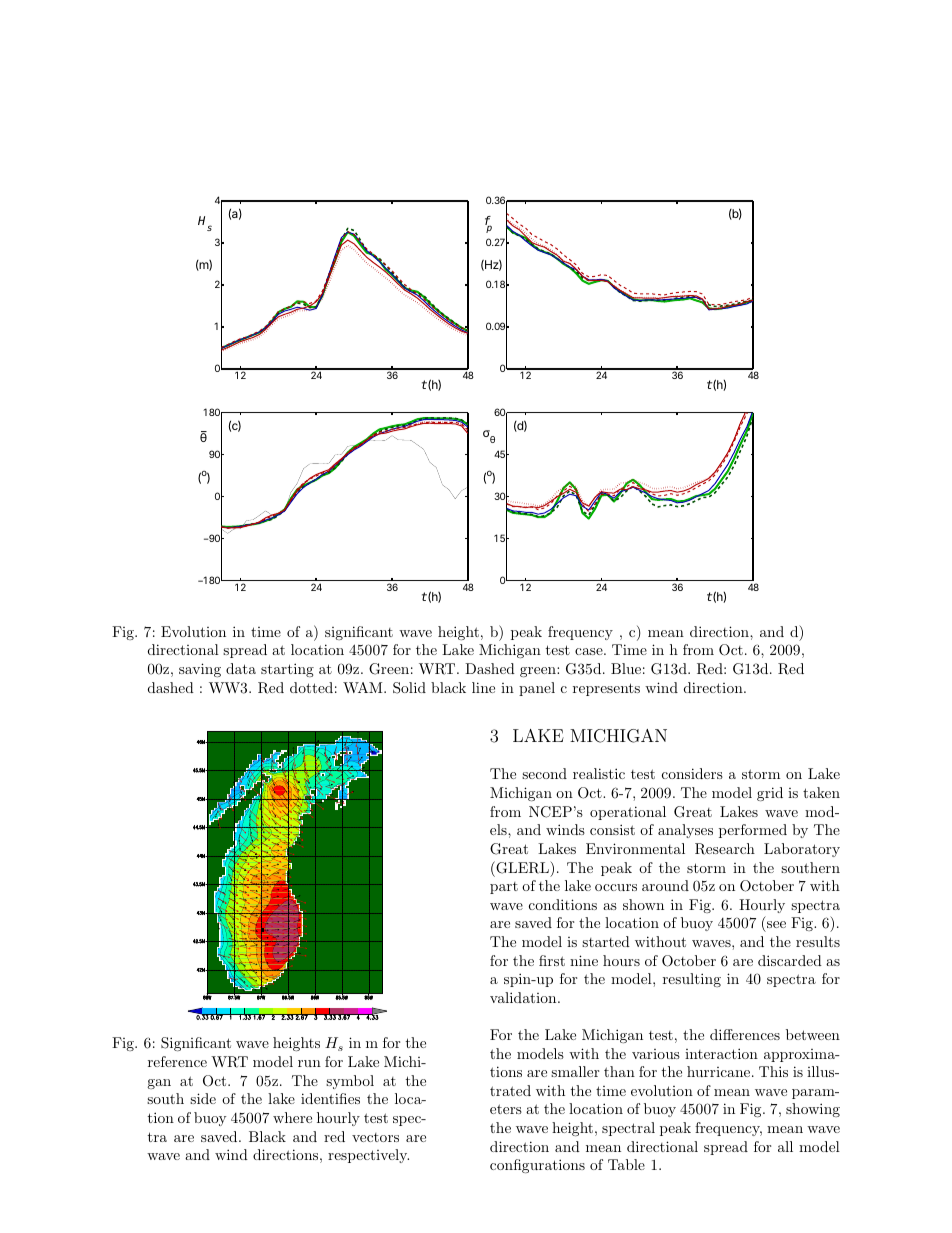 This screenshot has height=1233, width=952. Describe the element at coordinates (776, 924) in the screenshot. I see `see` at that location.
